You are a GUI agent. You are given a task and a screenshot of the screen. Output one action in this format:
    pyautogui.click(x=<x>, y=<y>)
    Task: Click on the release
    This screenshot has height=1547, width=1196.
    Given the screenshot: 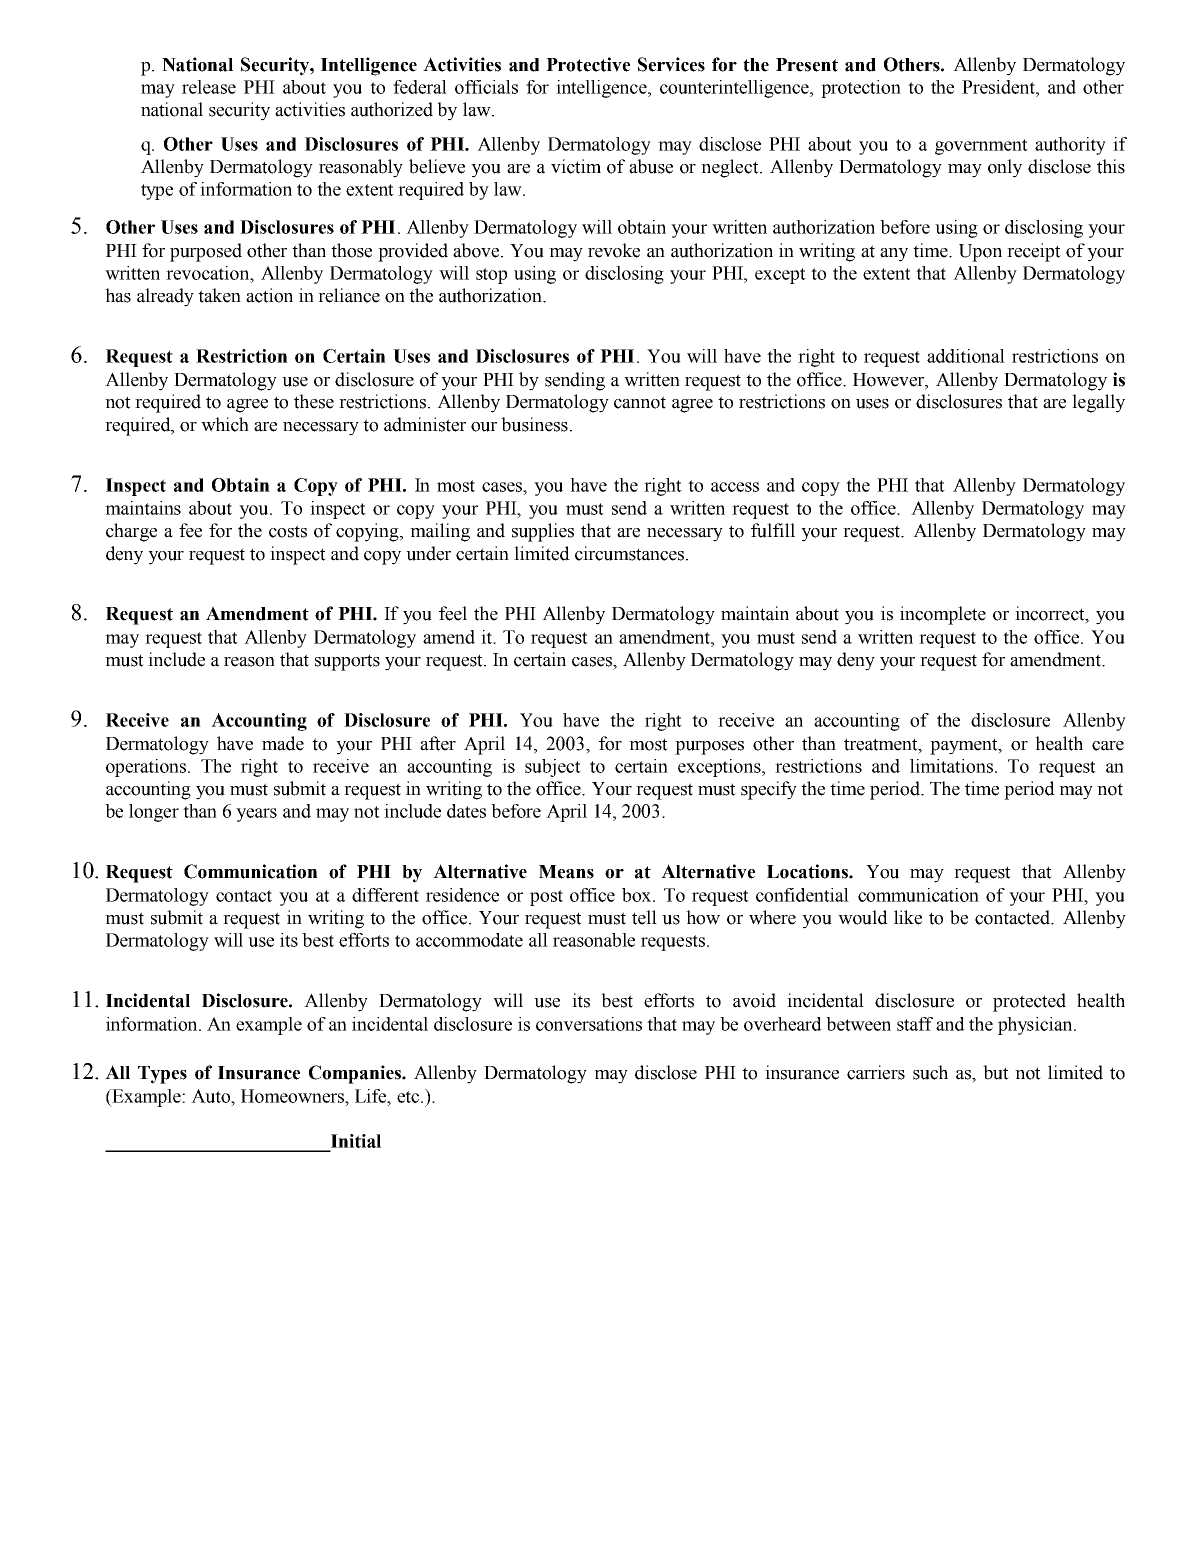 What is the action you would take?
    pyautogui.click(x=209, y=87)
